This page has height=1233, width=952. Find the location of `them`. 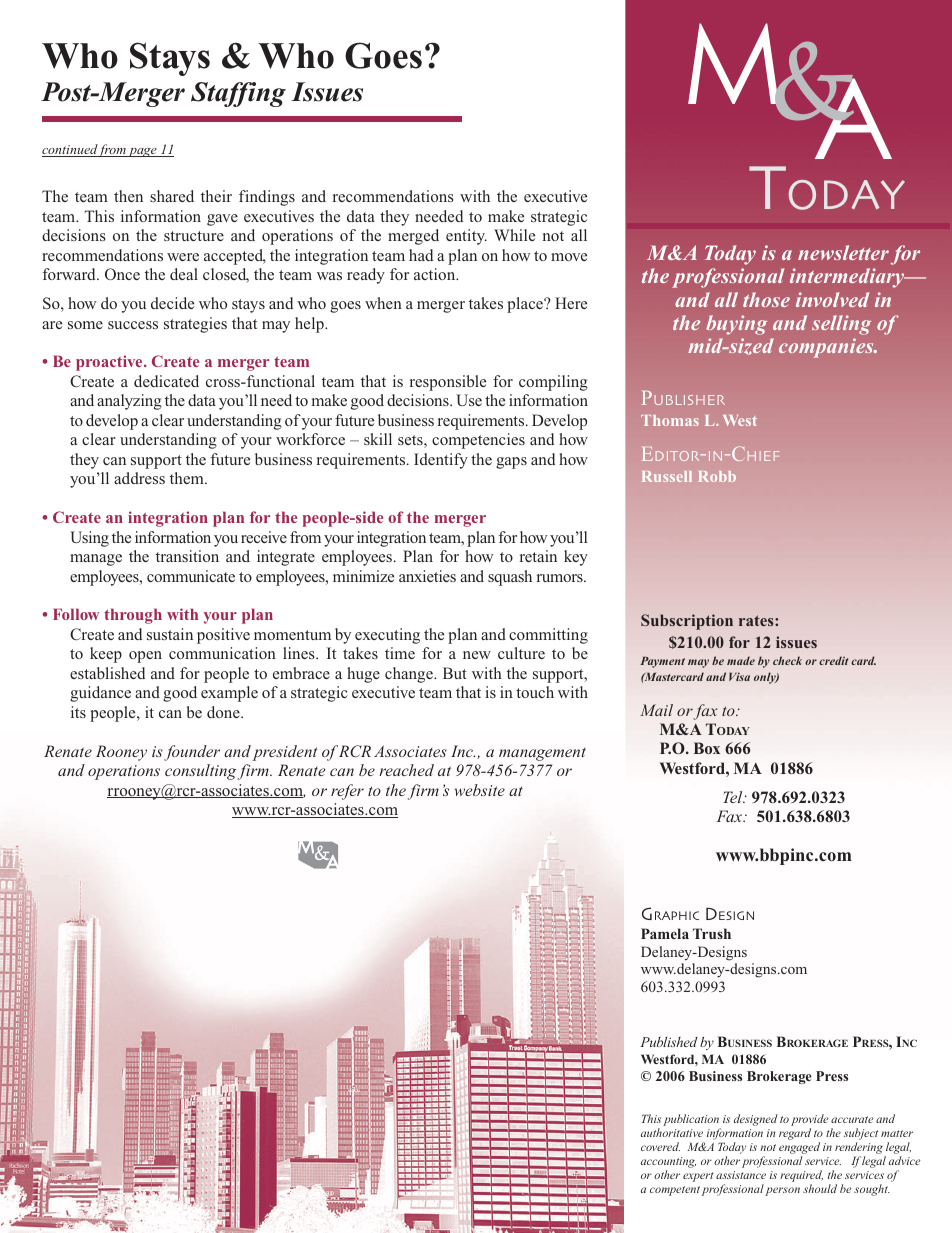

them is located at coordinates (188, 478).
